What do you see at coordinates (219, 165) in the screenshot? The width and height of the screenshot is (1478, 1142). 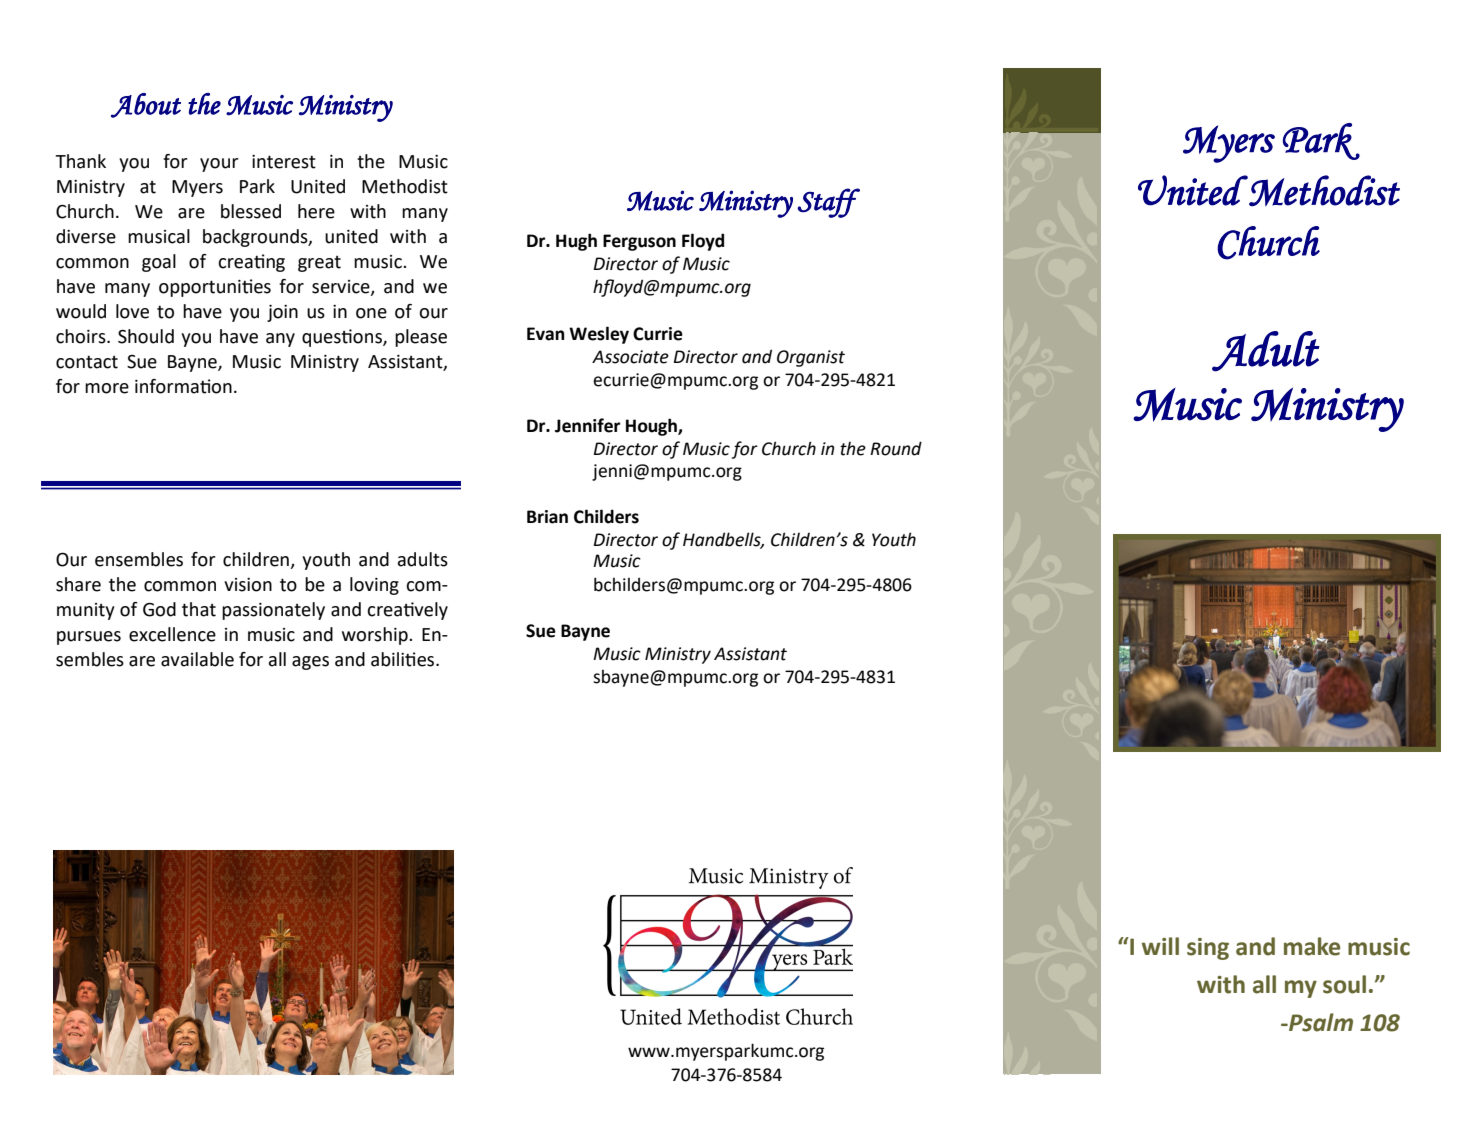 I see `your` at bounding box center [219, 165].
